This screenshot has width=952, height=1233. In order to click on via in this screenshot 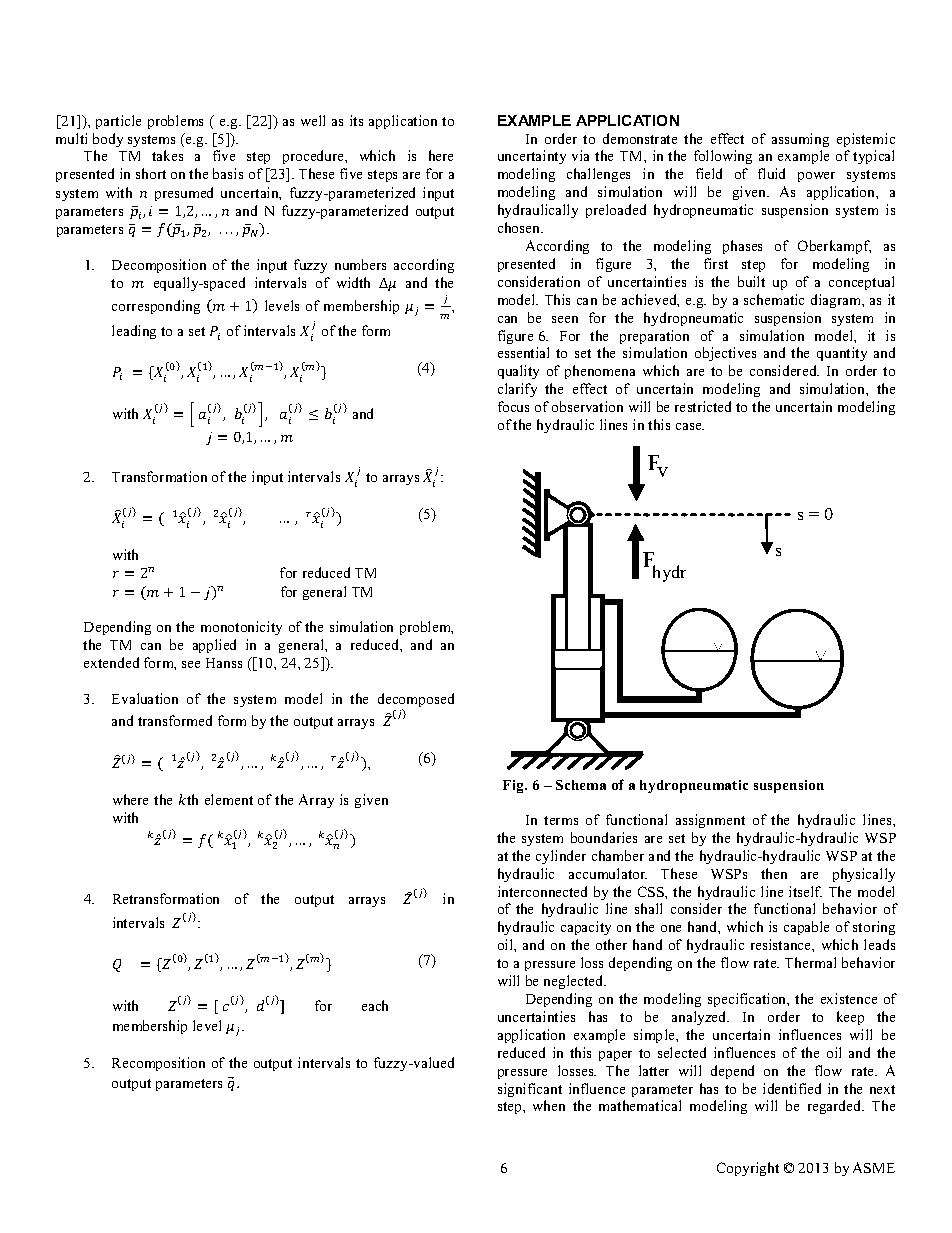, I will do `click(580, 155)`.
